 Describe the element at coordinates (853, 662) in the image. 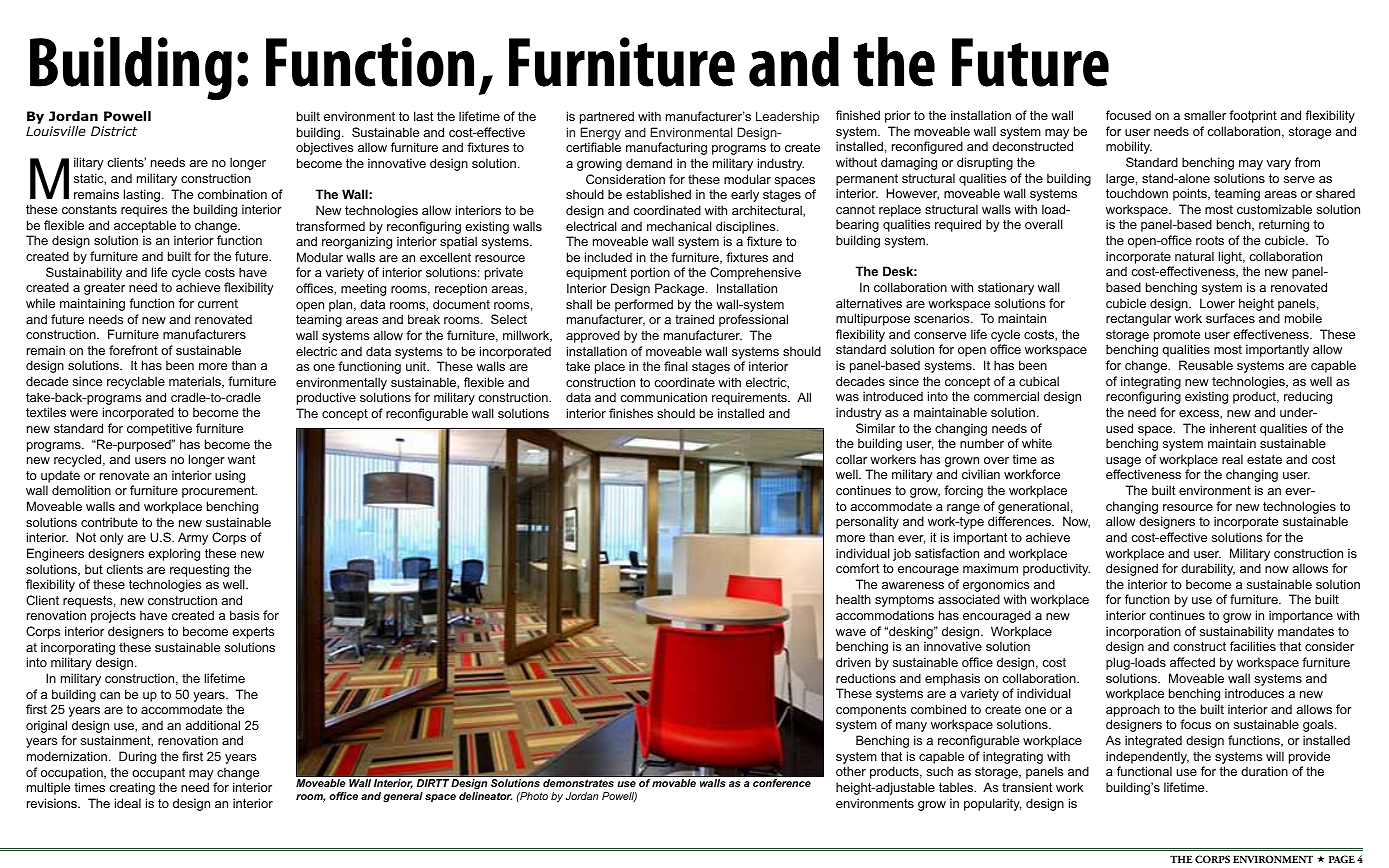

I see `driven` at that location.
